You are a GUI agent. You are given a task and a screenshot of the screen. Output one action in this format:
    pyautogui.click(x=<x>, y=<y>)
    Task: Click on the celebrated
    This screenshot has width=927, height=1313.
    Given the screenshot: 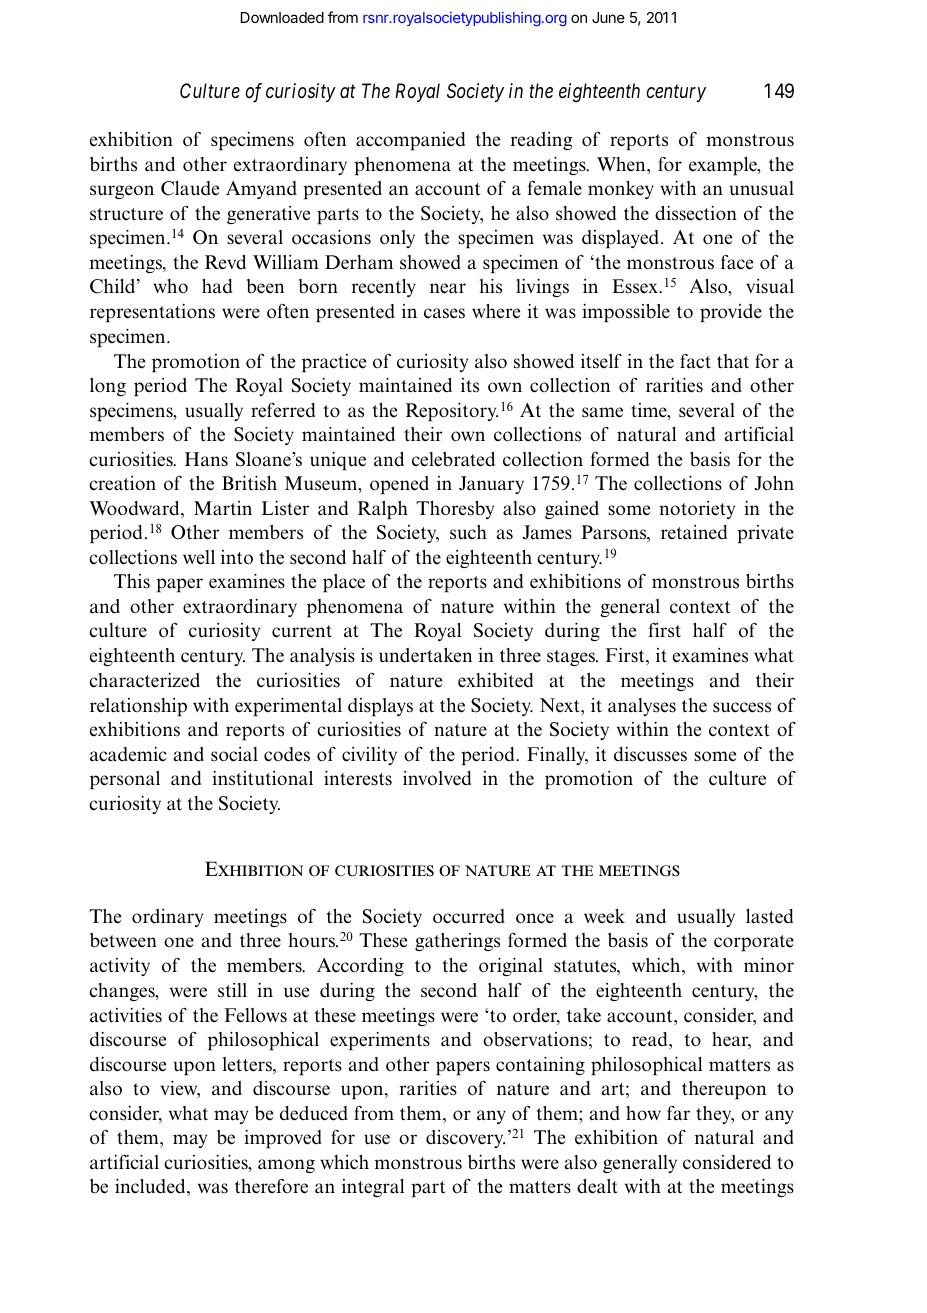 What is the action you would take?
    pyautogui.click(x=453, y=459)
